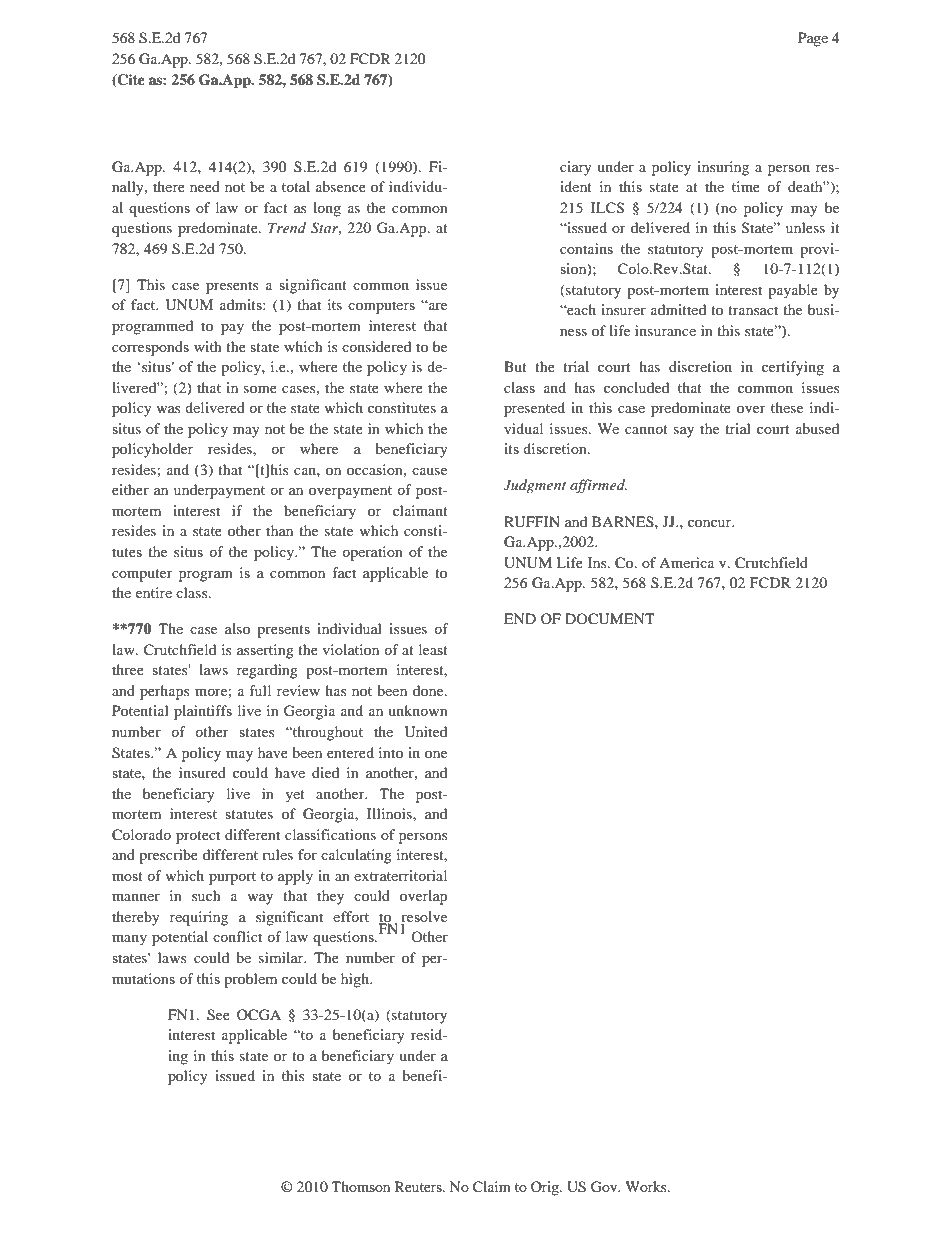 This page has width=952, height=1233. What do you see at coordinates (206, 895) in the page?
I see `such` at bounding box center [206, 895].
